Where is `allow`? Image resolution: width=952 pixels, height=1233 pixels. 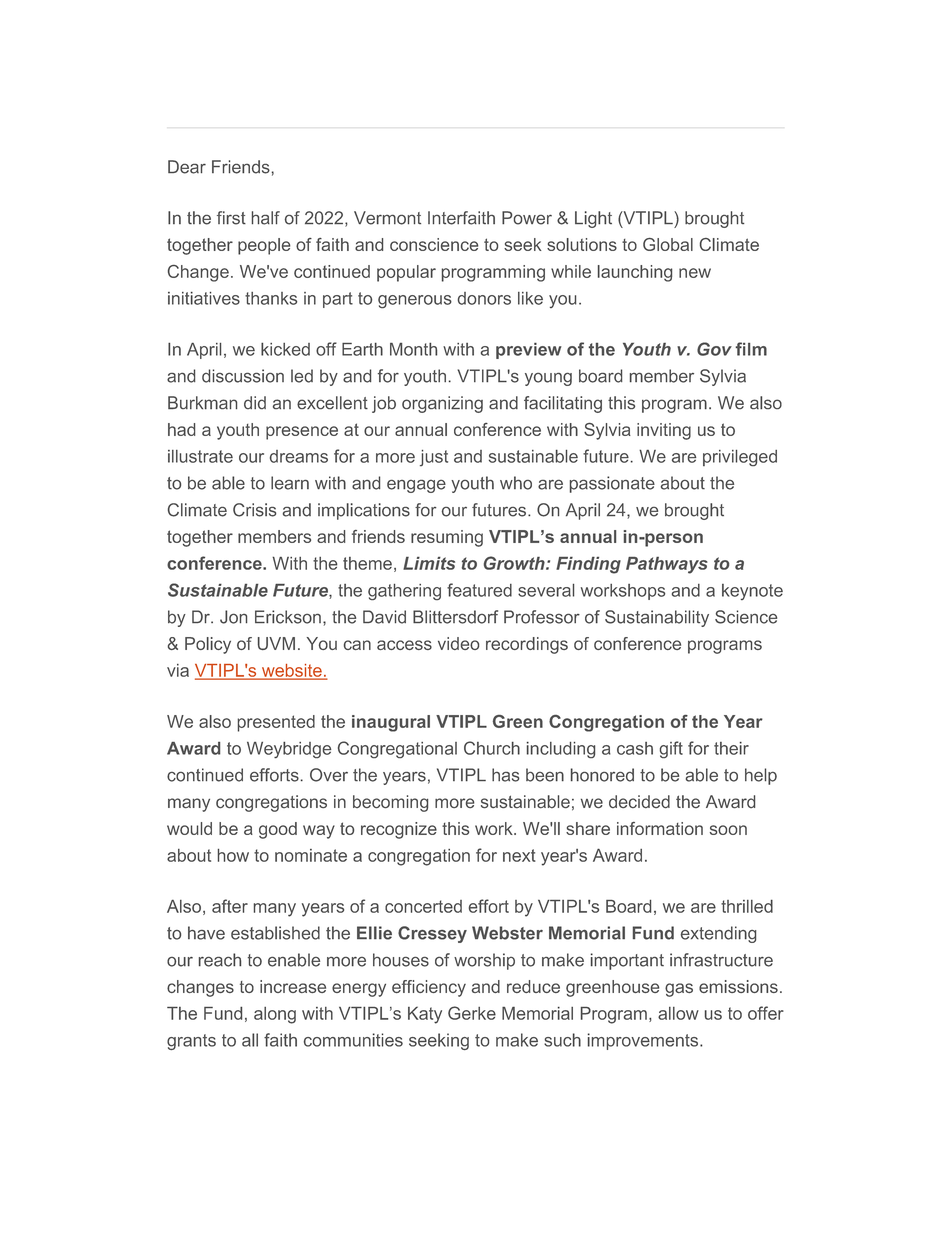
allow is located at coordinates (678, 1013).
